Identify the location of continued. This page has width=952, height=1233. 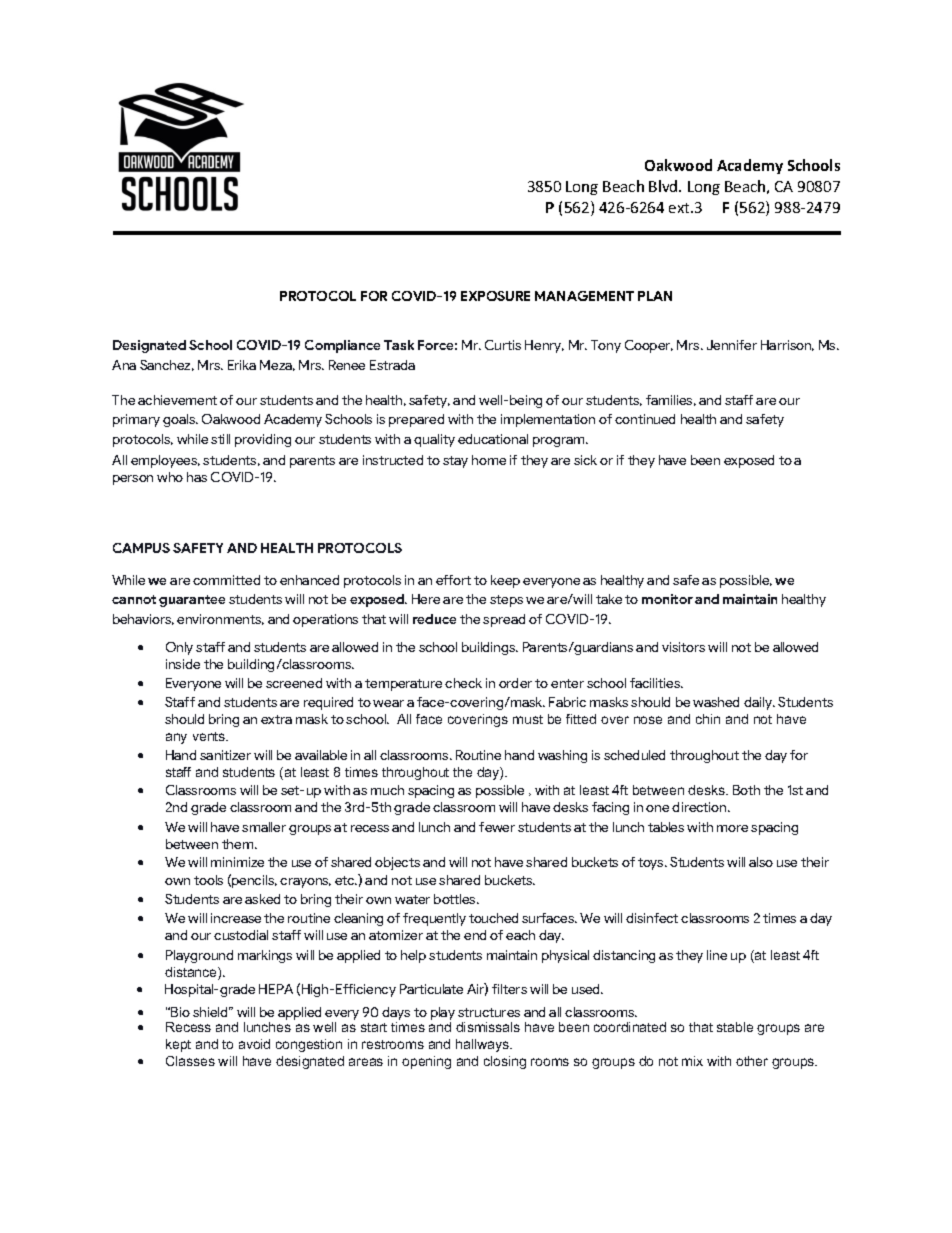
(645, 419).
